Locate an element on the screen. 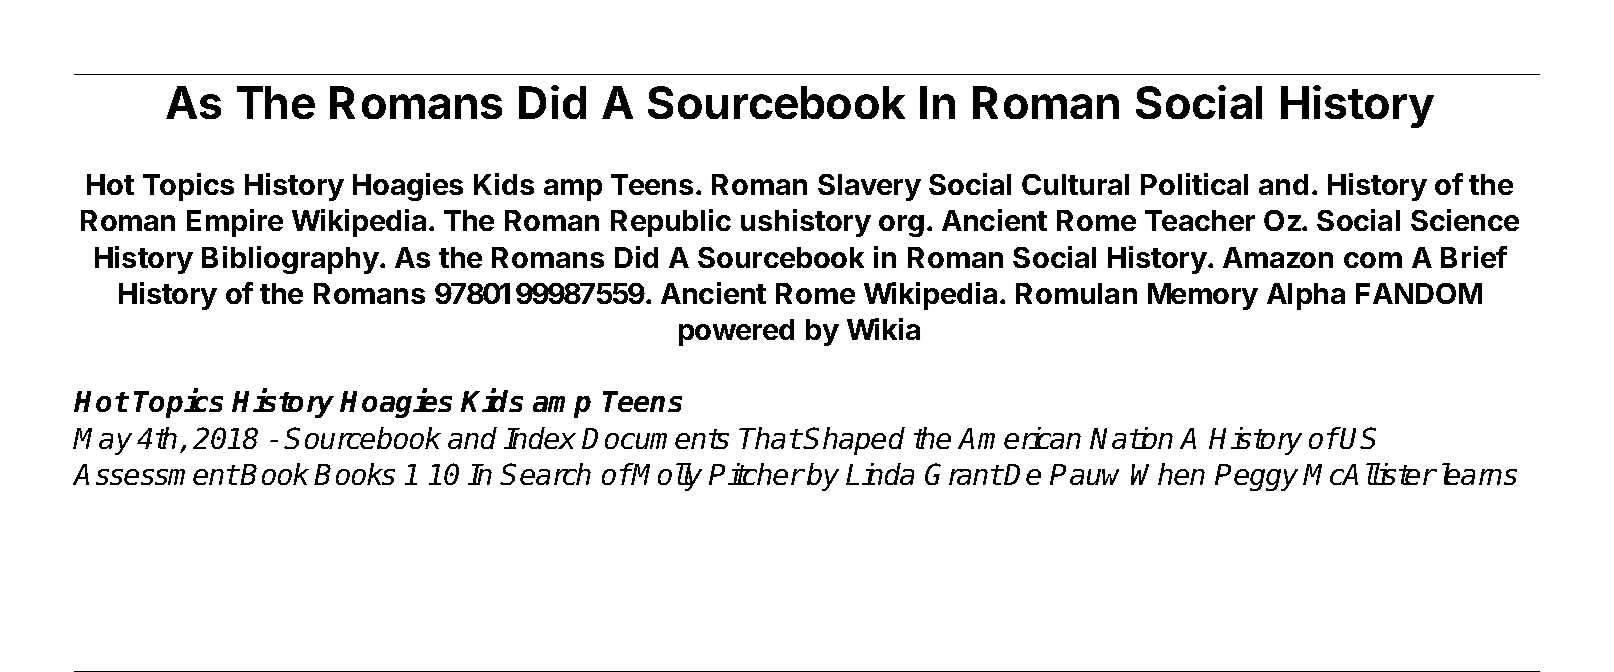  Slavery is located at coordinates (869, 187).
